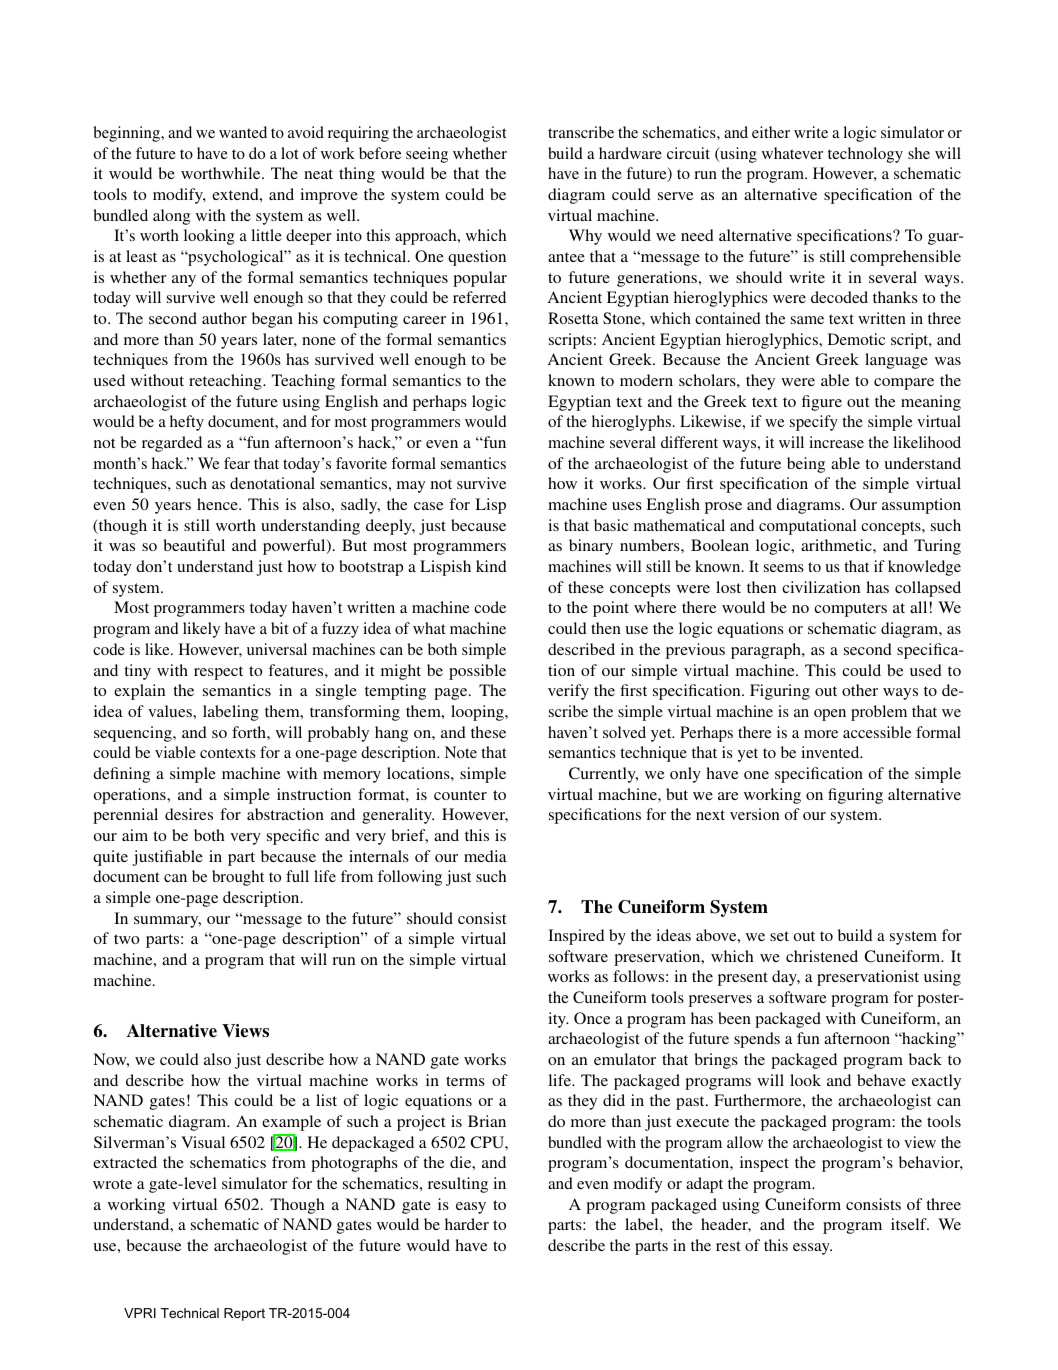  I want to click on Report, so click(244, 1314).
